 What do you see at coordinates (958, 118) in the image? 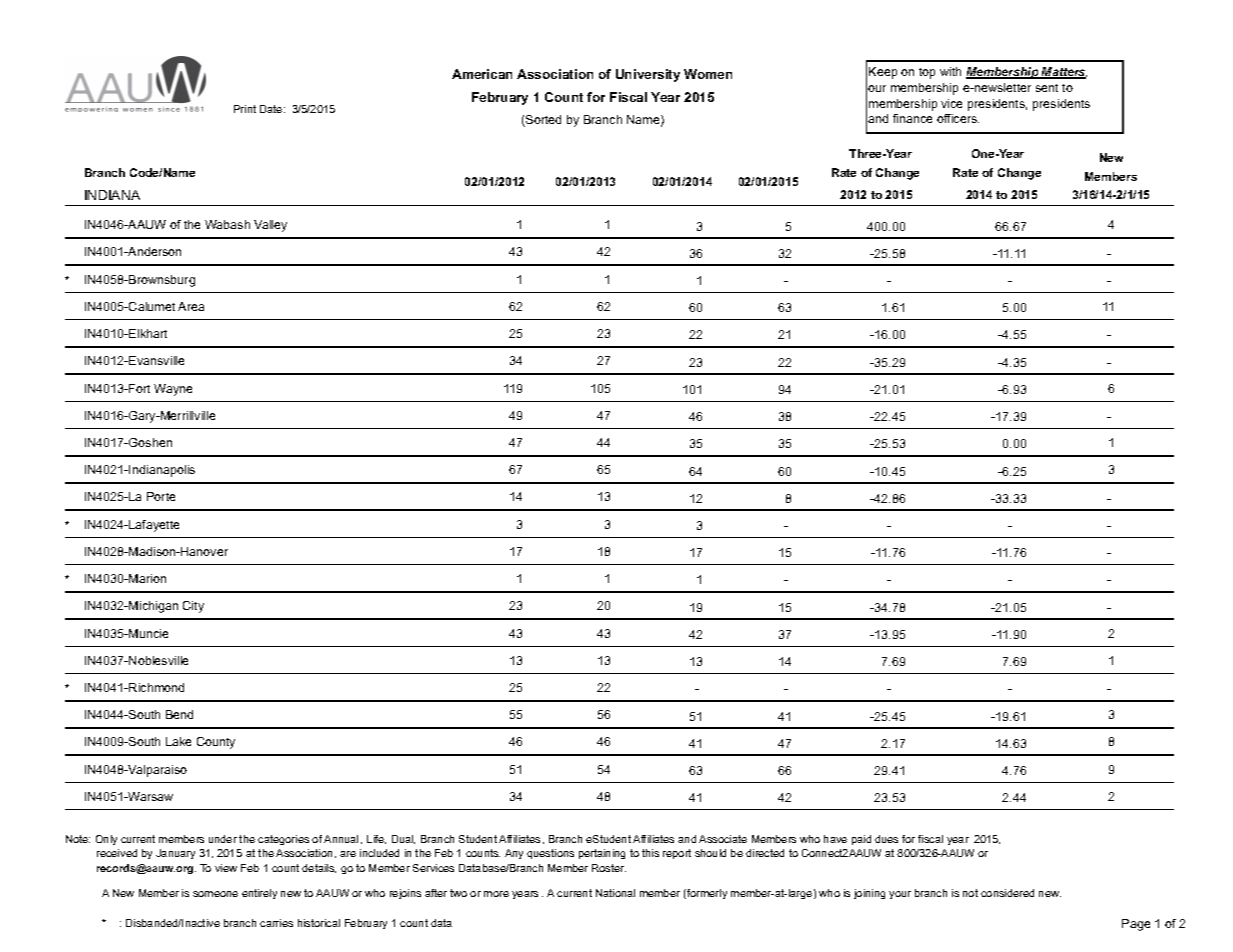
I see `officers` at bounding box center [958, 118].
